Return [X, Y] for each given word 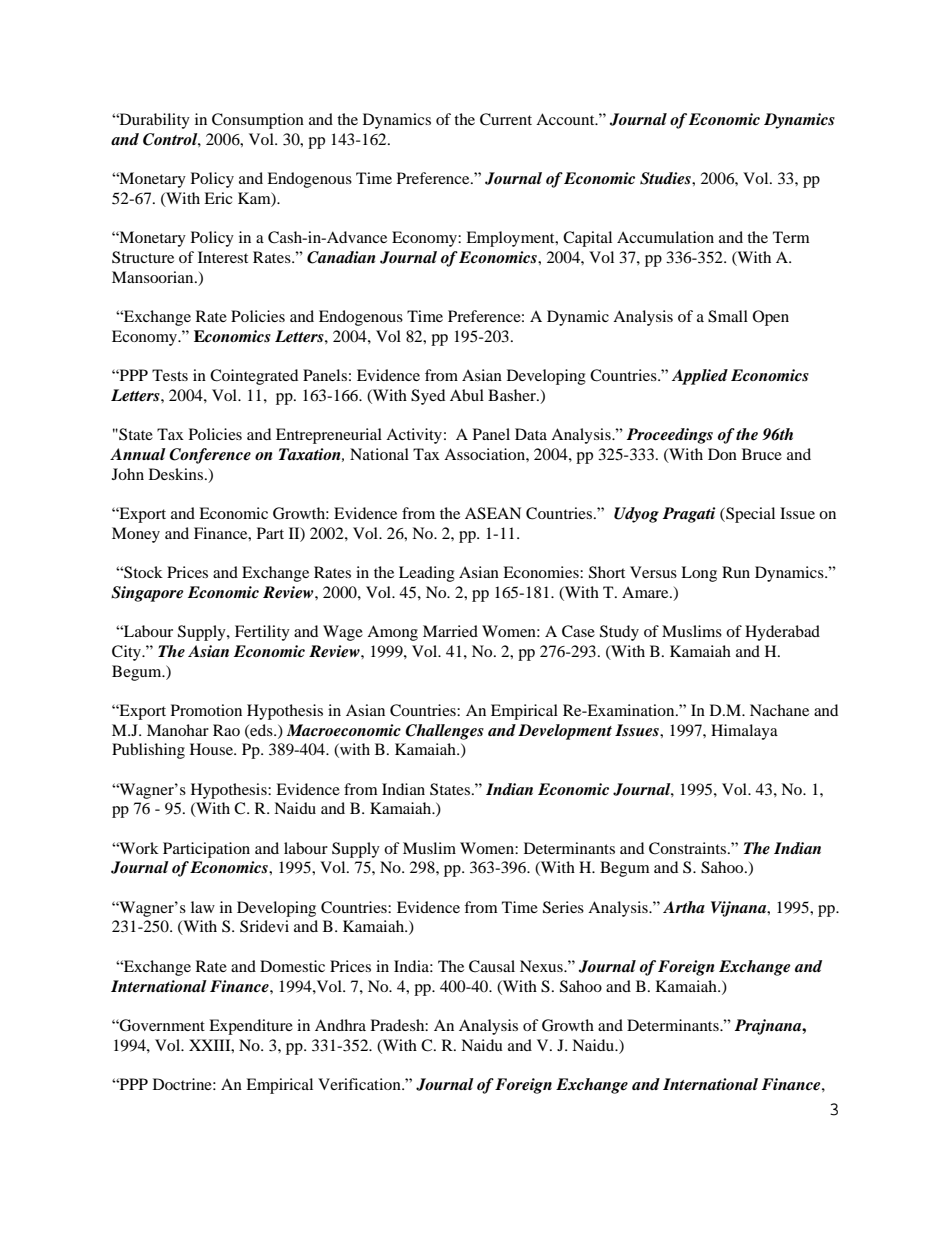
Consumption [258, 121]
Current [506, 119]
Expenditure [251, 1027]
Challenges [444, 732]
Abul [467, 395]
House [212, 749]
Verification [360, 1084]
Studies [666, 178]
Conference [210, 456]
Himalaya [744, 732]
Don [722, 454]
